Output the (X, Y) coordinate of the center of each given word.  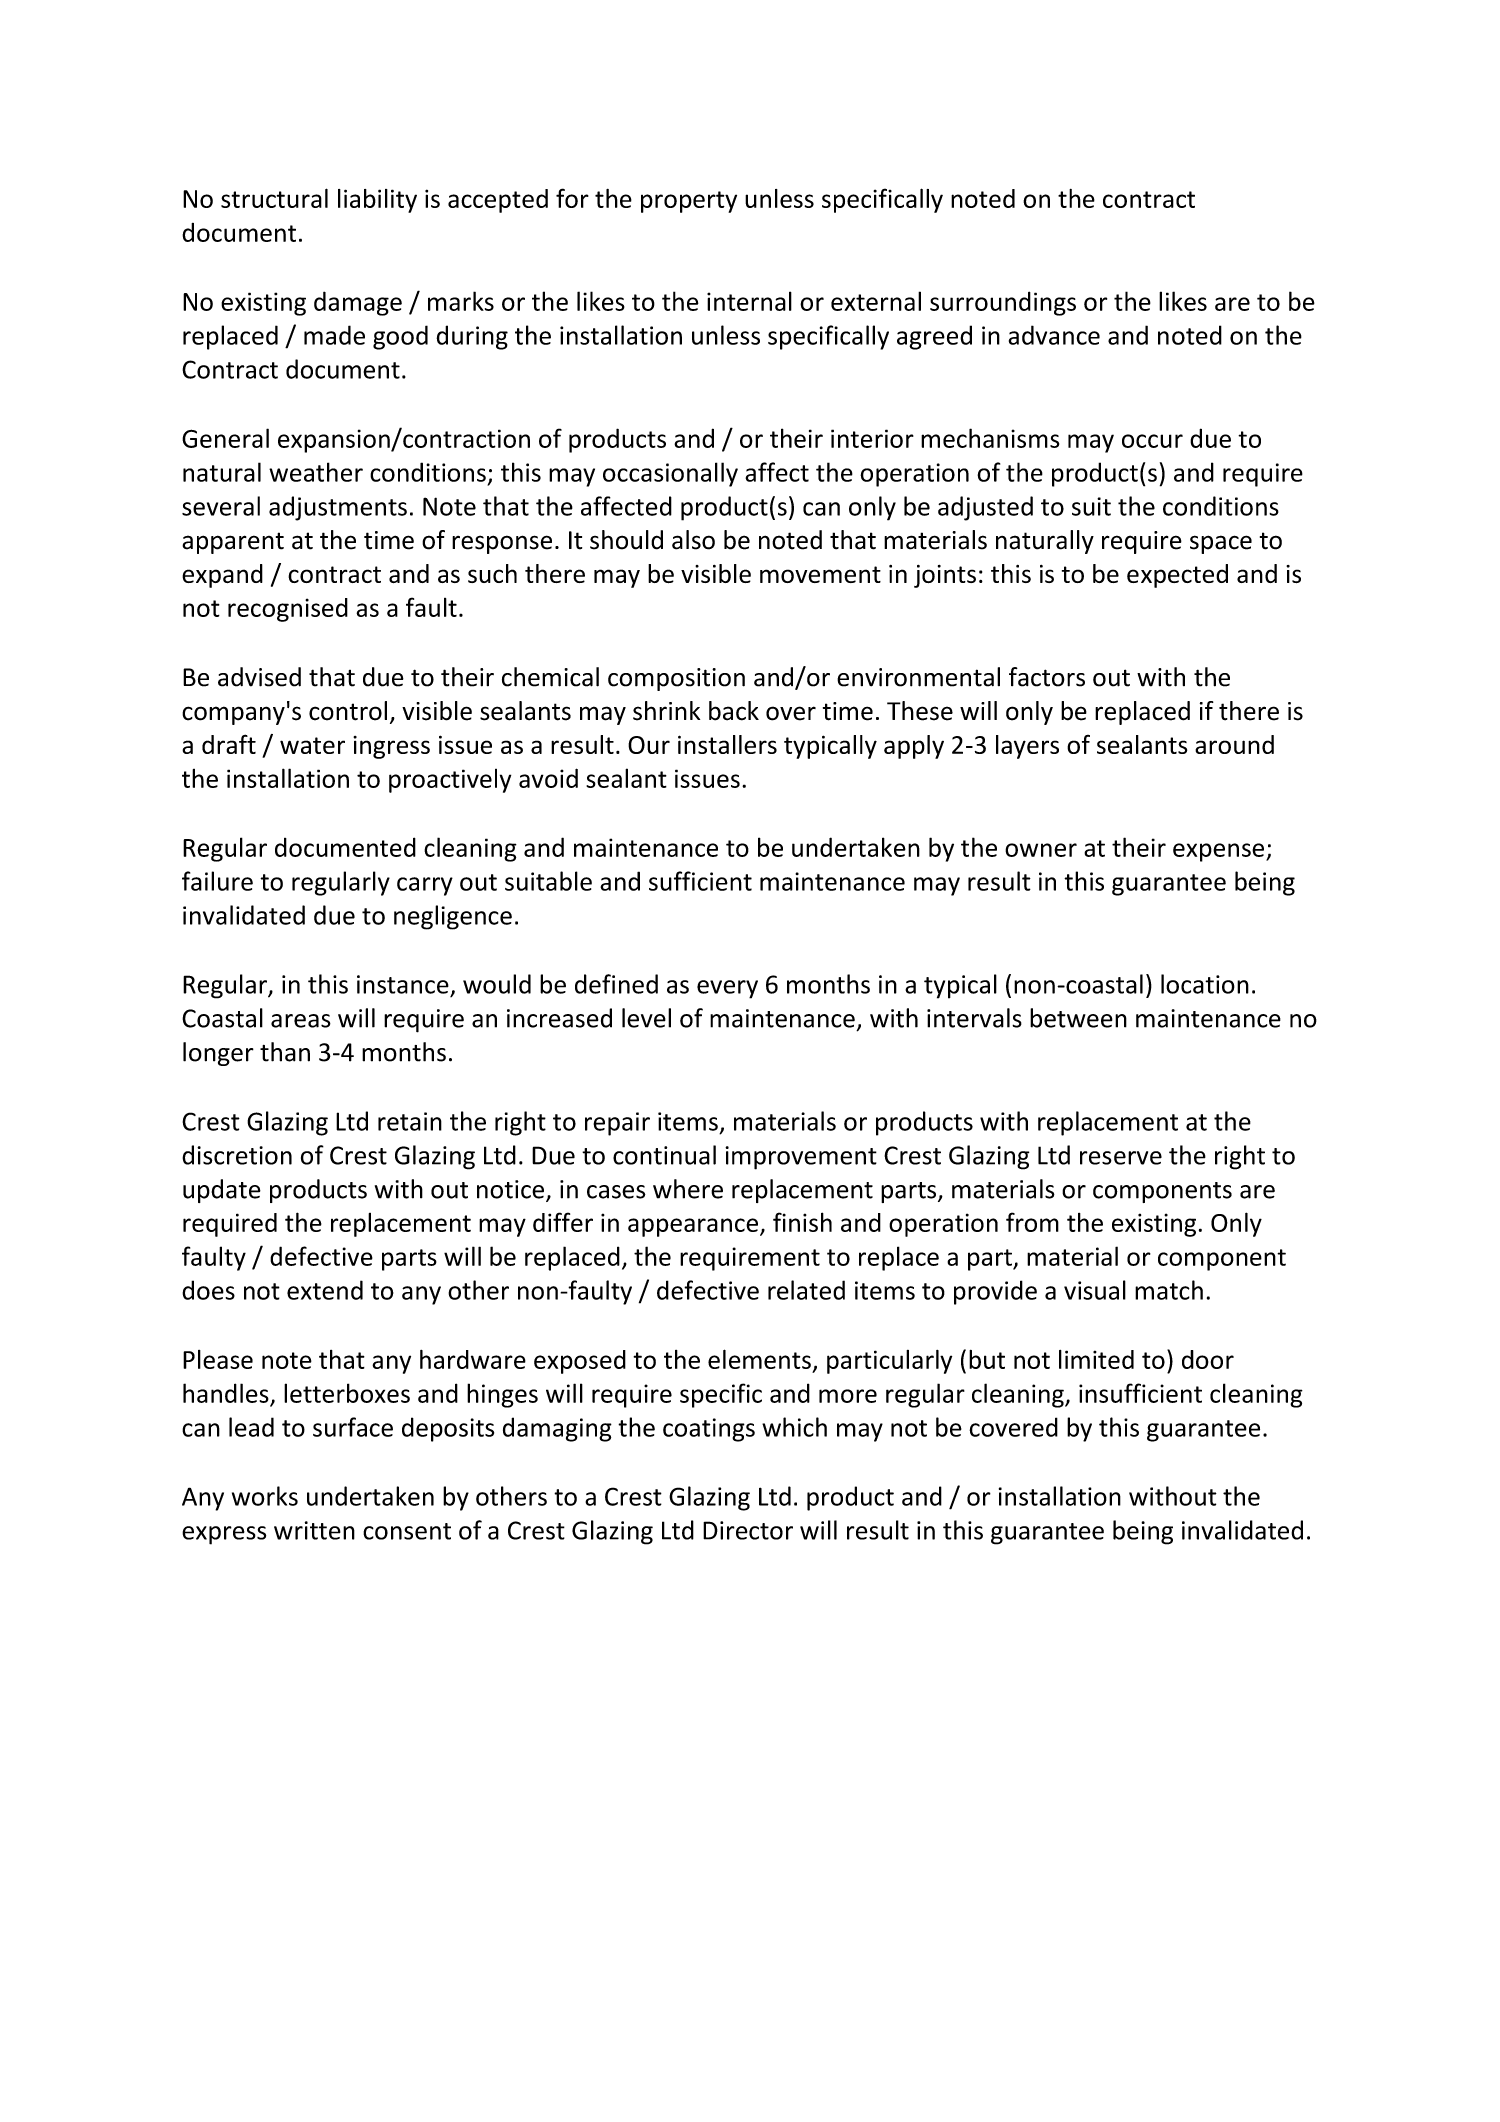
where (688, 1189)
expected (1177, 576)
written (314, 1530)
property (689, 202)
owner (1041, 850)
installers (727, 744)
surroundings (1003, 303)
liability (377, 201)
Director (748, 1530)
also (693, 540)
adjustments (338, 508)
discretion (237, 1155)
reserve (1121, 1158)
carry (425, 886)
